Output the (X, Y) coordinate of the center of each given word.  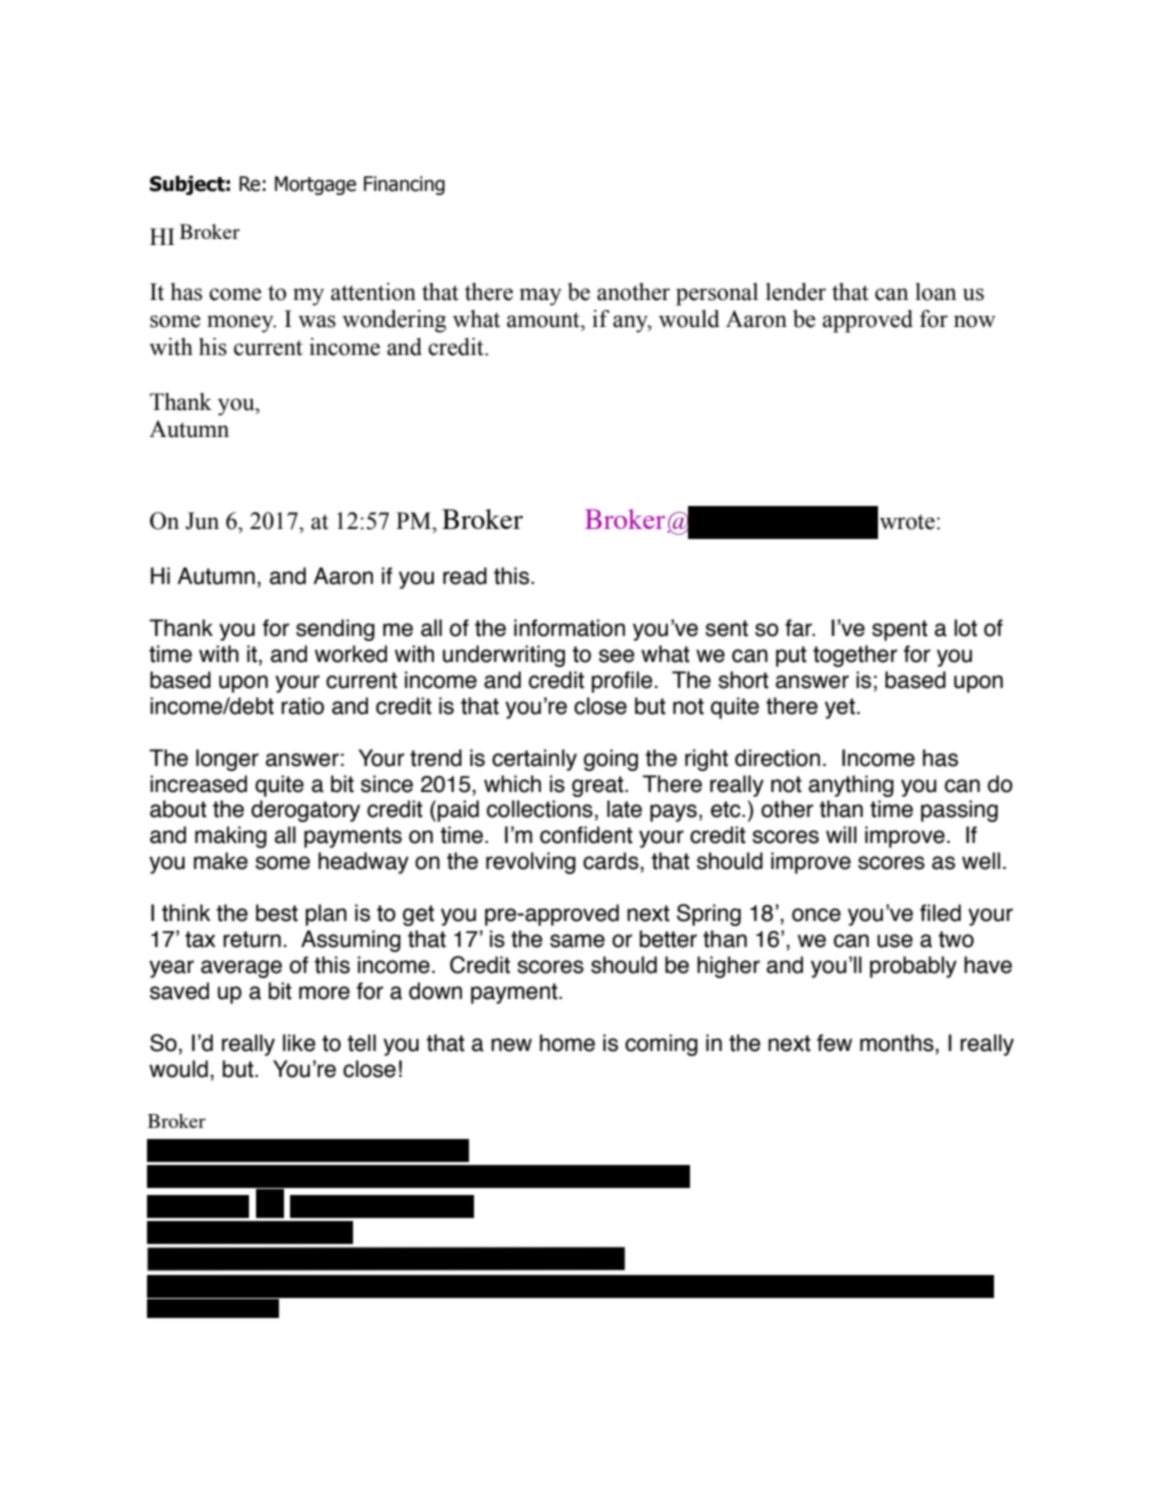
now (975, 321)
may (540, 297)
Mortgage (315, 185)
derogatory (305, 811)
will (841, 834)
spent (900, 630)
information (569, 628)
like (299, 1043)
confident (586, 835)
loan (936, 292)
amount (544, 320)
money (241, 324)
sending (335, 630)
